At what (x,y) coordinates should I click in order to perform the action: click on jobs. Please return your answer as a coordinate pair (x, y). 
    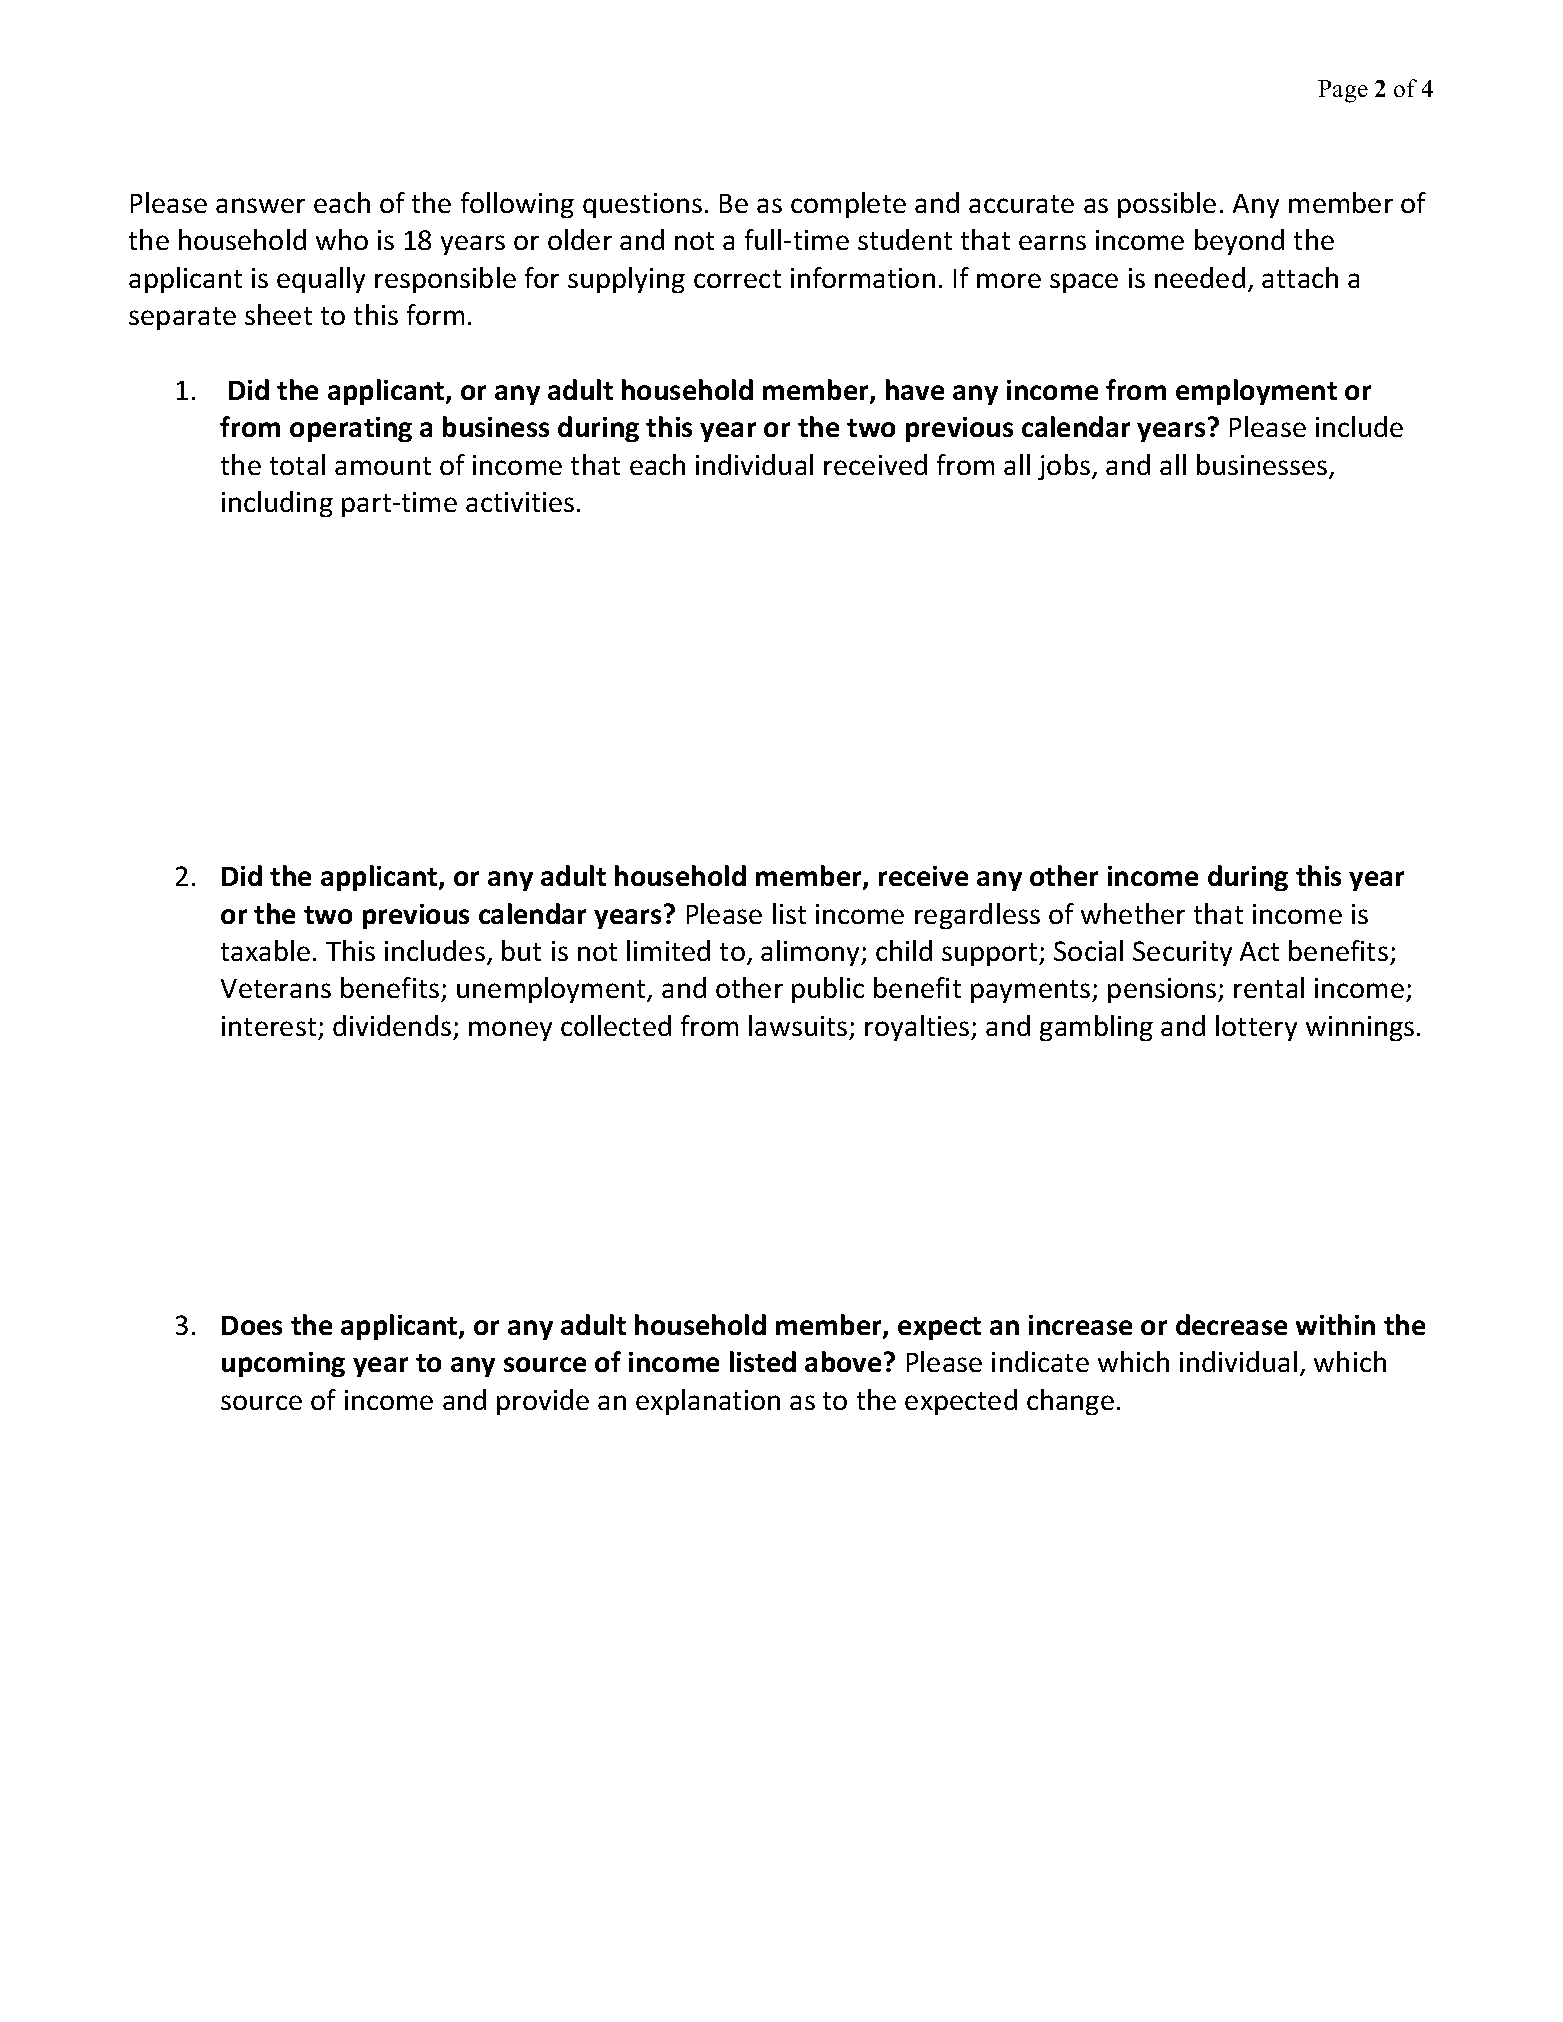
    Looking at the image, I should click on (1064, 467).
